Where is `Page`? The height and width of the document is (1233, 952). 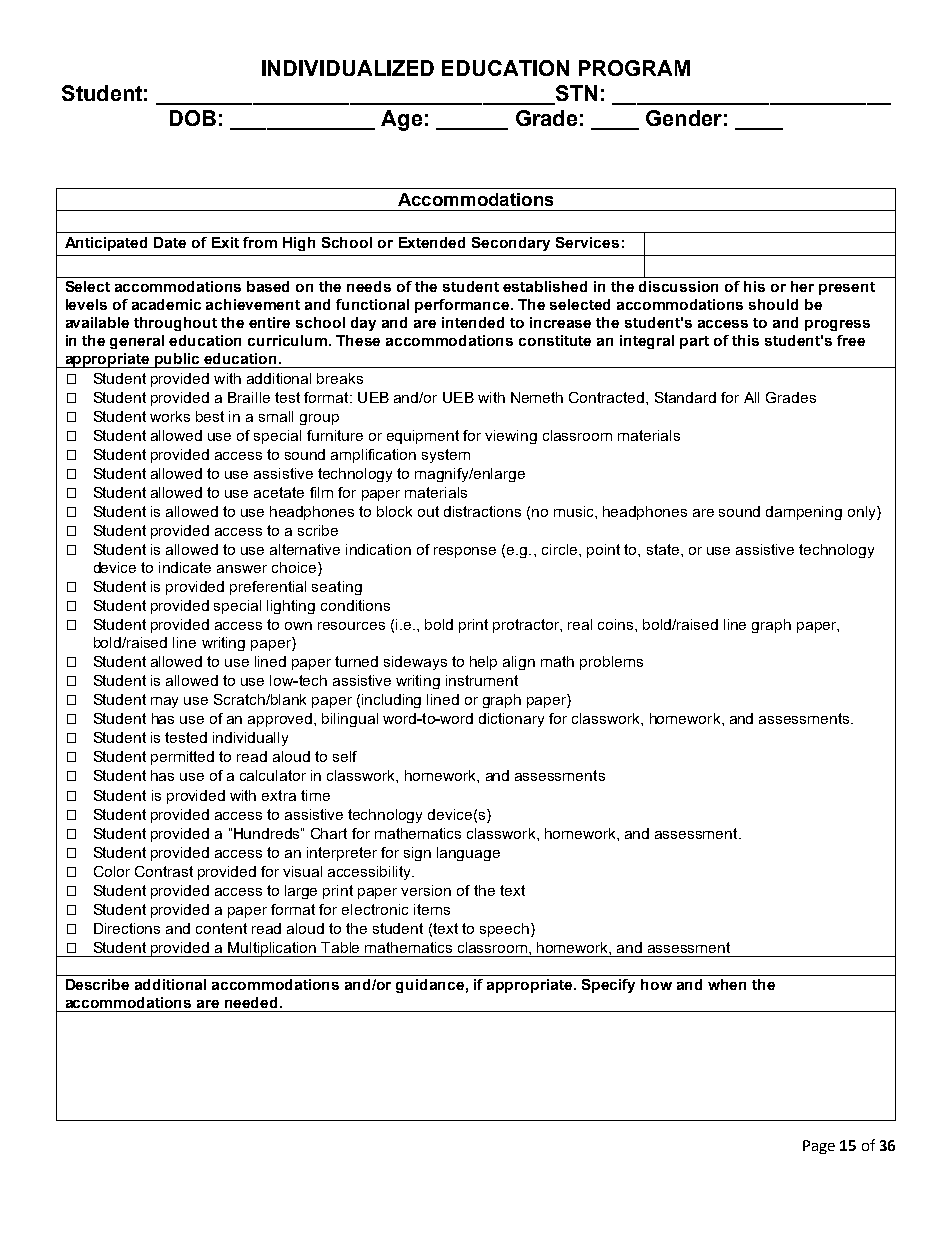 Page is located at coordinates (819, 1147).
